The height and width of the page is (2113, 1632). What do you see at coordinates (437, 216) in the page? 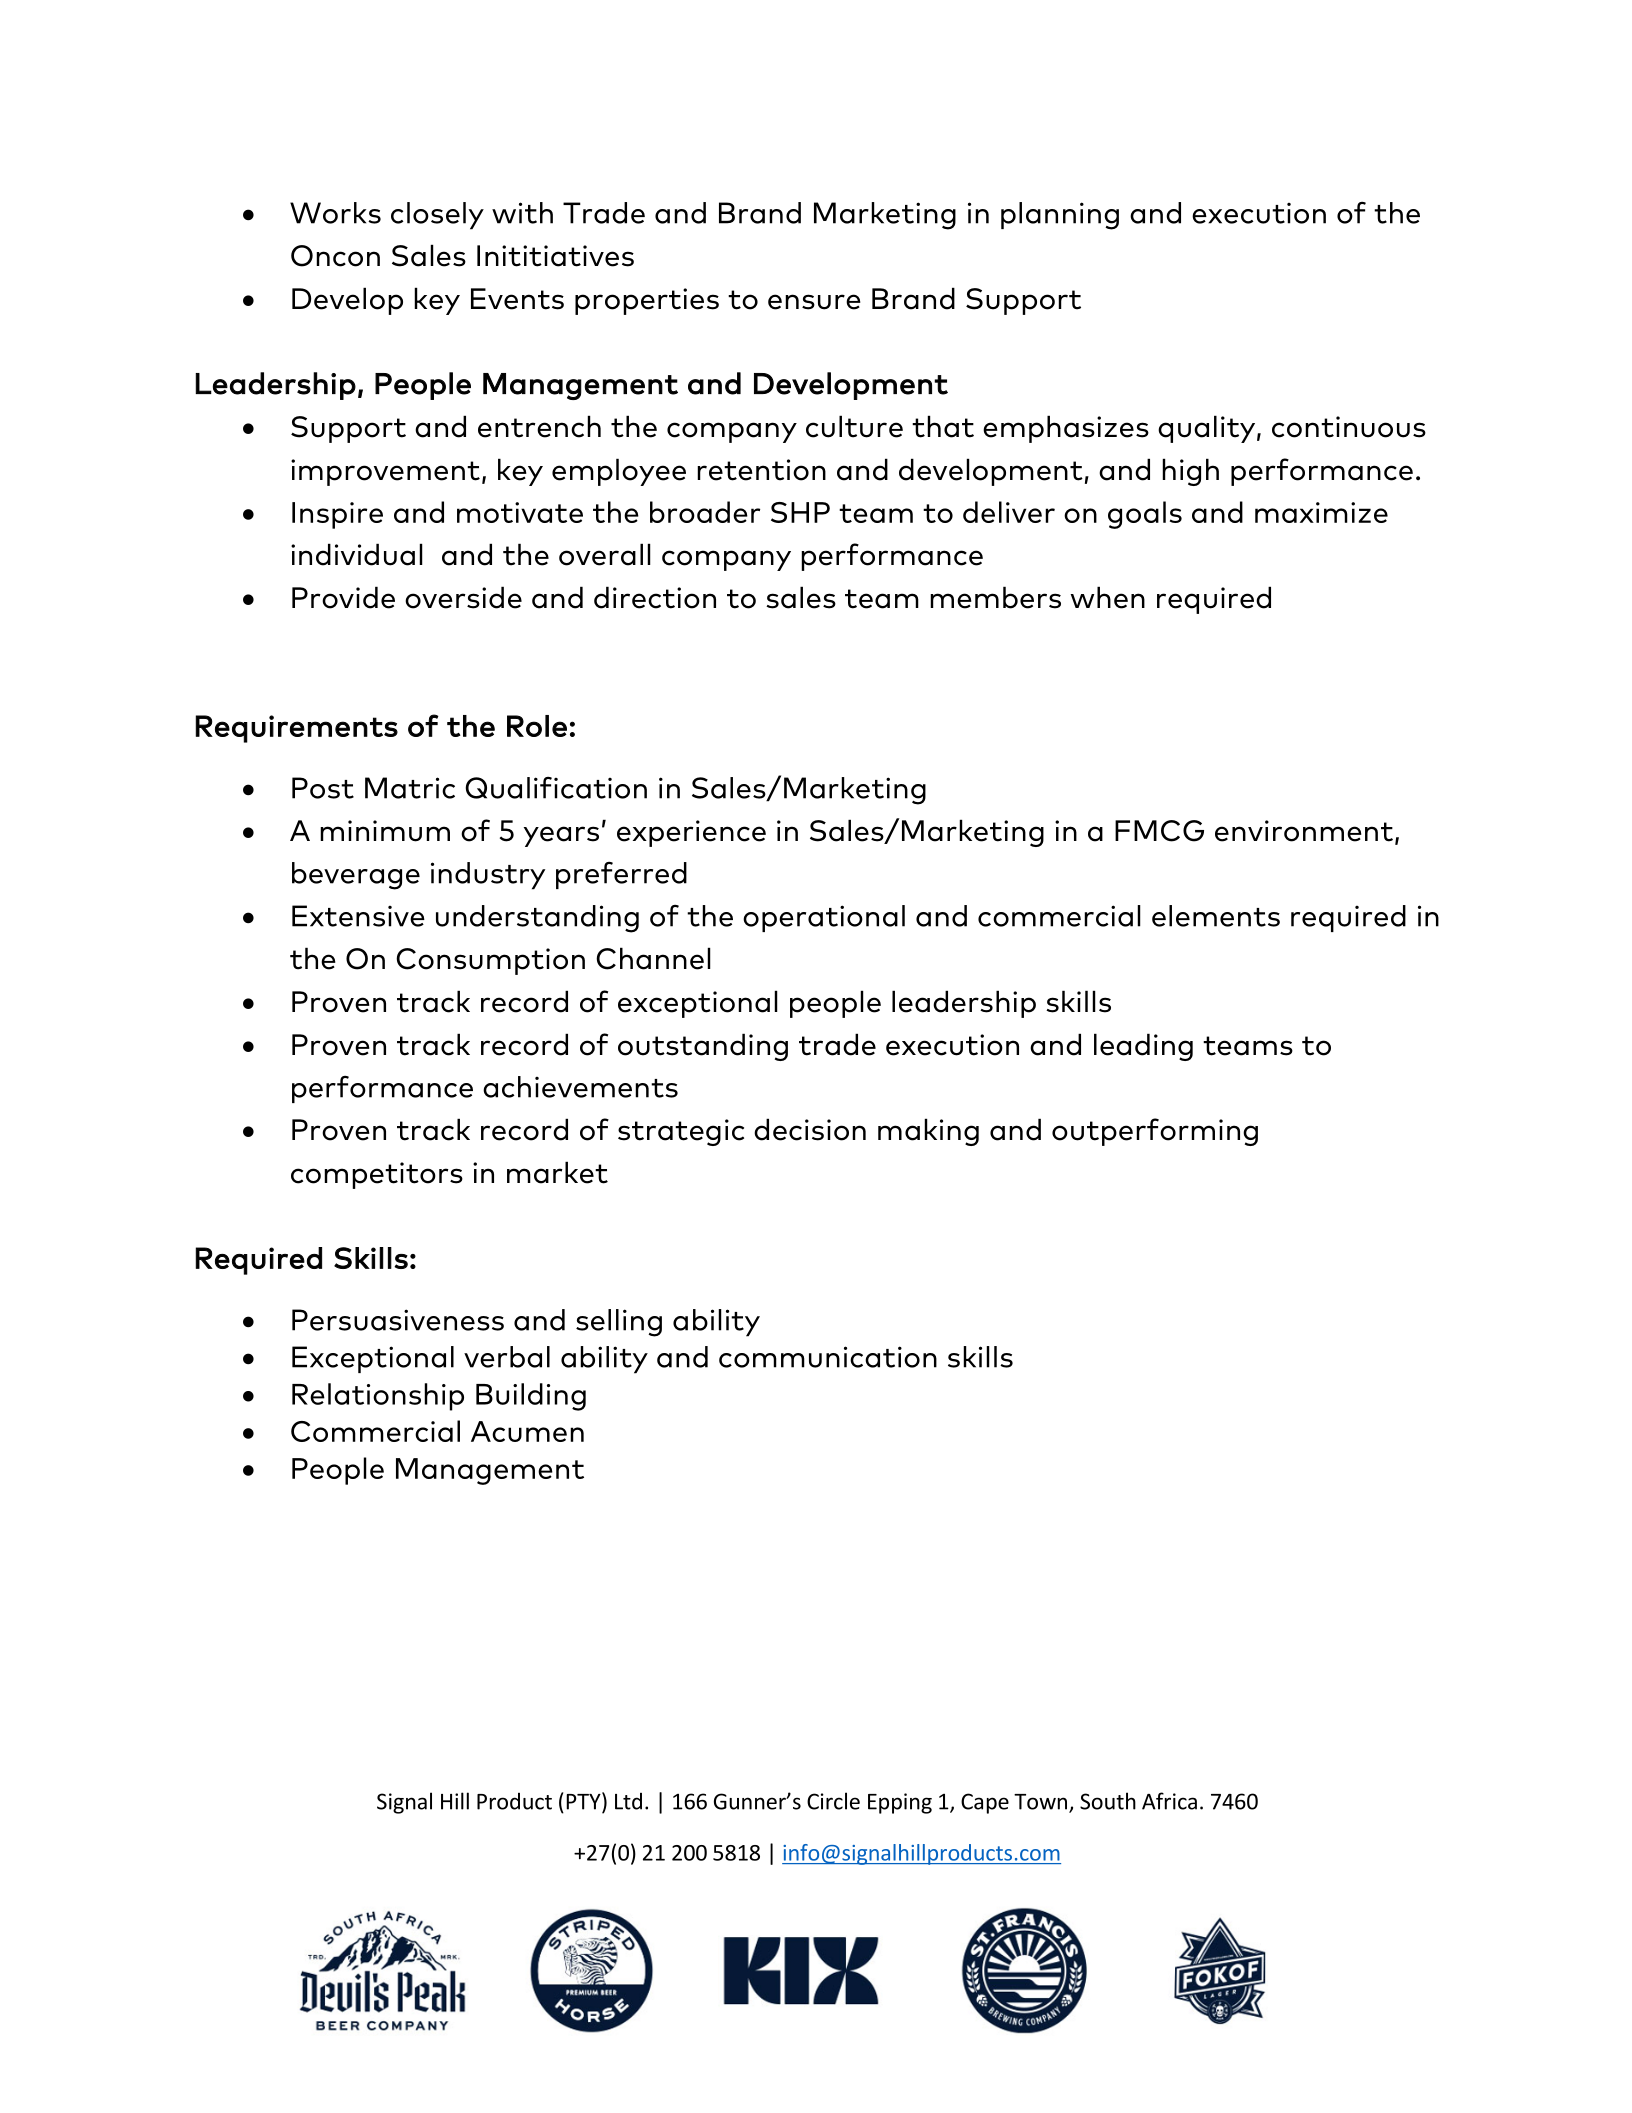
I see `closely` at bounding box center [437, 216].
